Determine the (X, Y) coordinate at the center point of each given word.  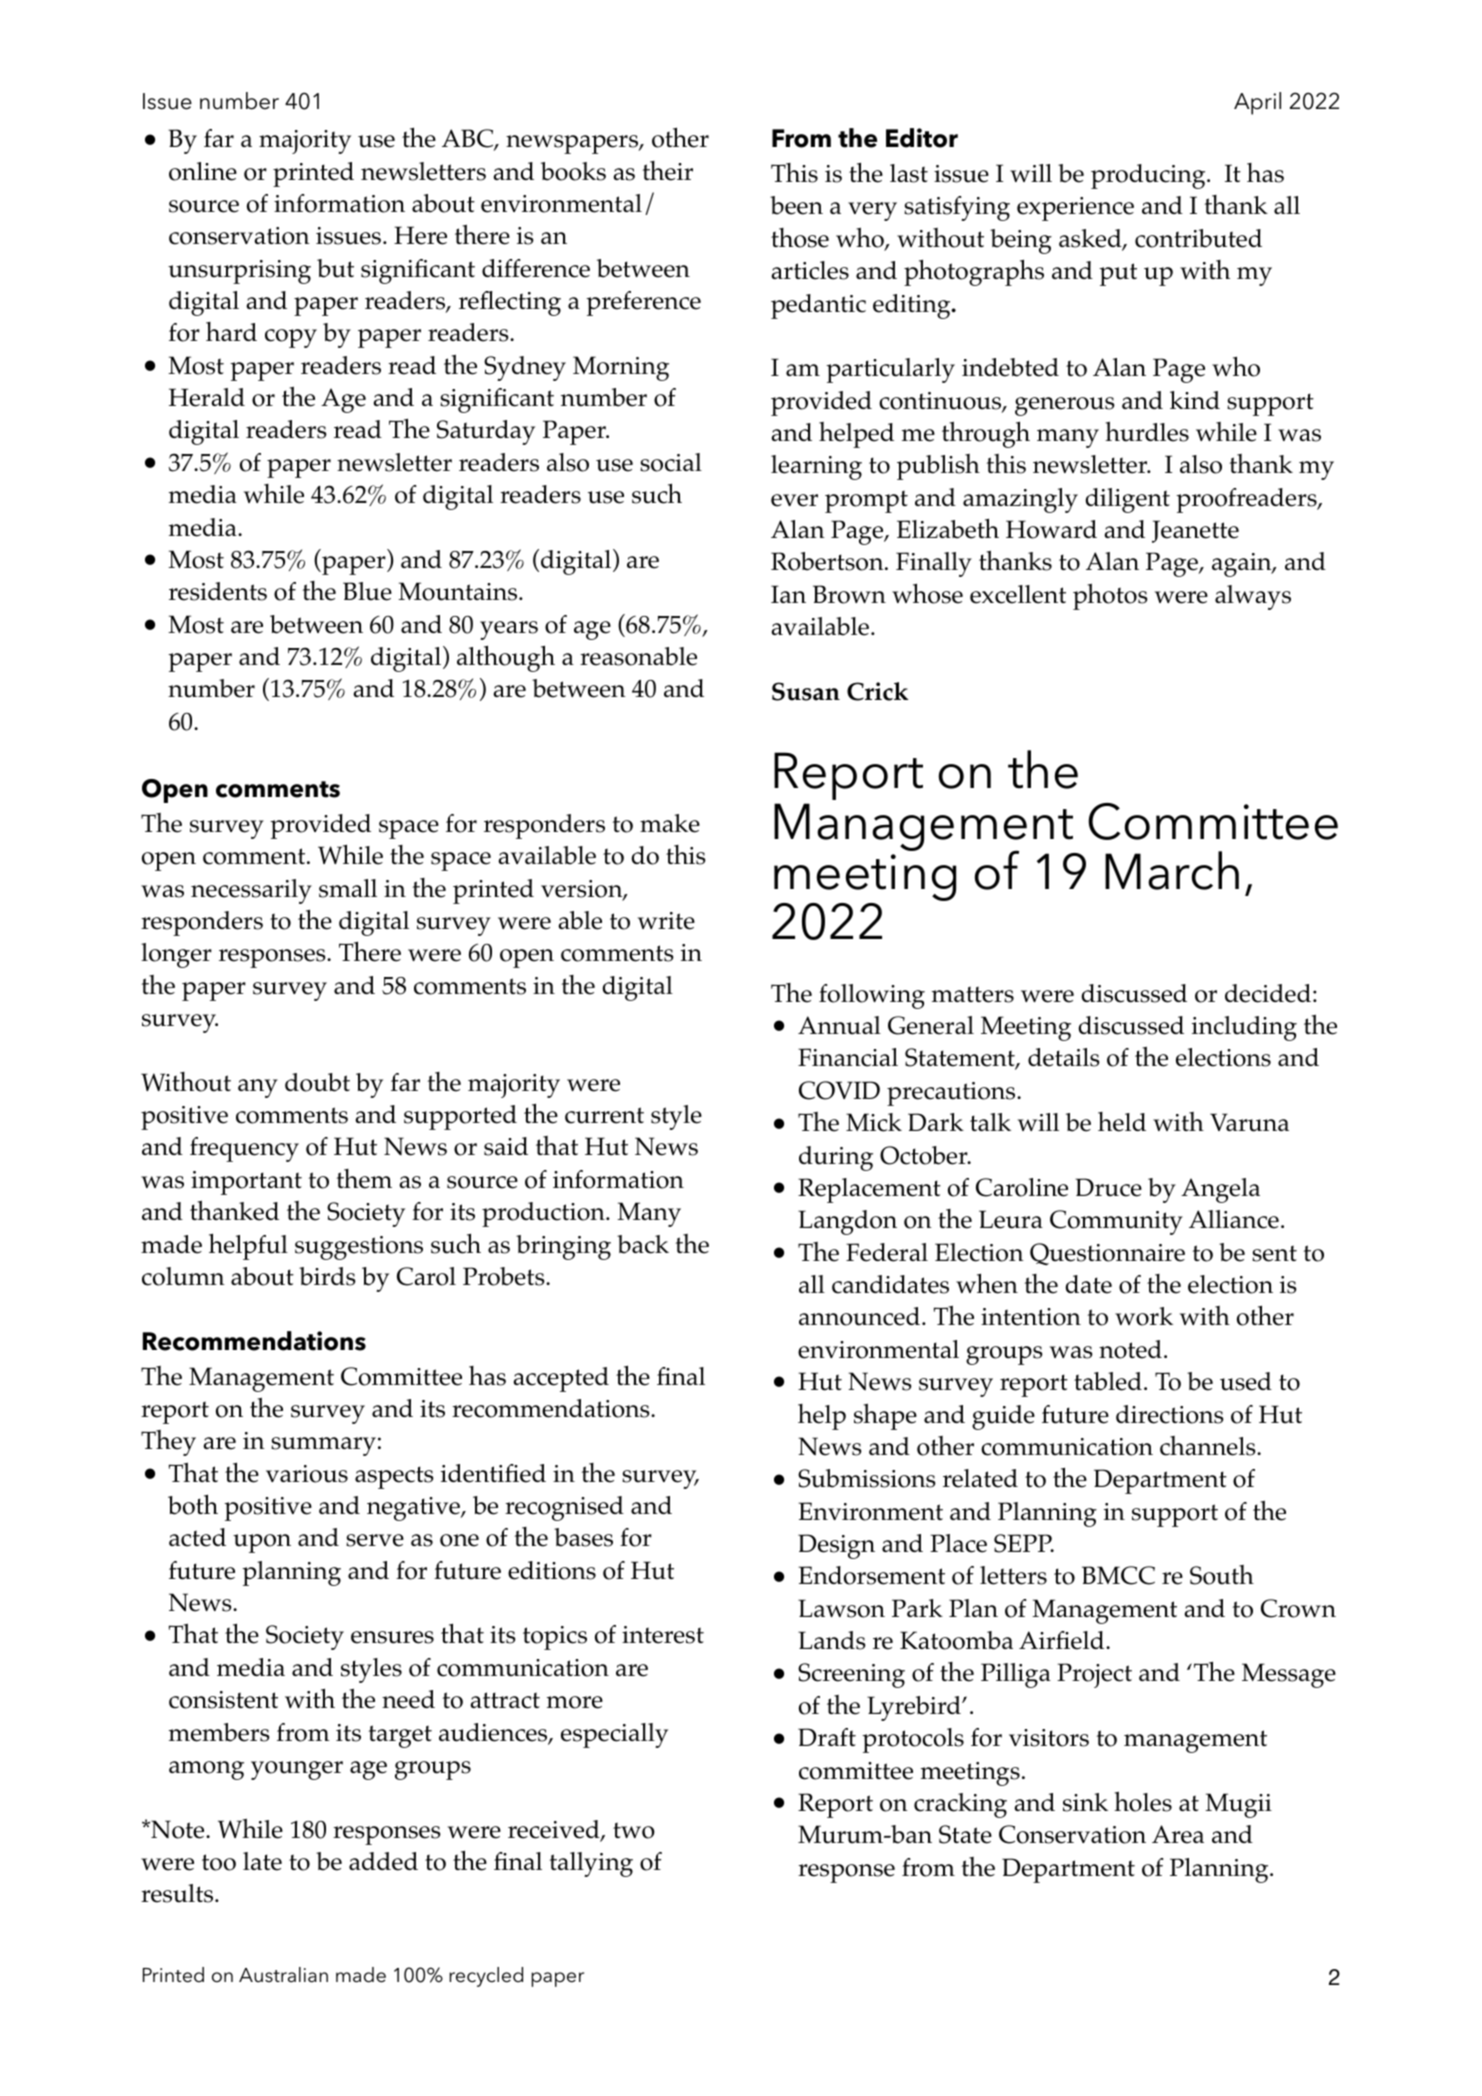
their (667, 171)
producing (1149, 176)
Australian (283, 1975)
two (634, 1830)
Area (1178, 1834)
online (203, 171)
